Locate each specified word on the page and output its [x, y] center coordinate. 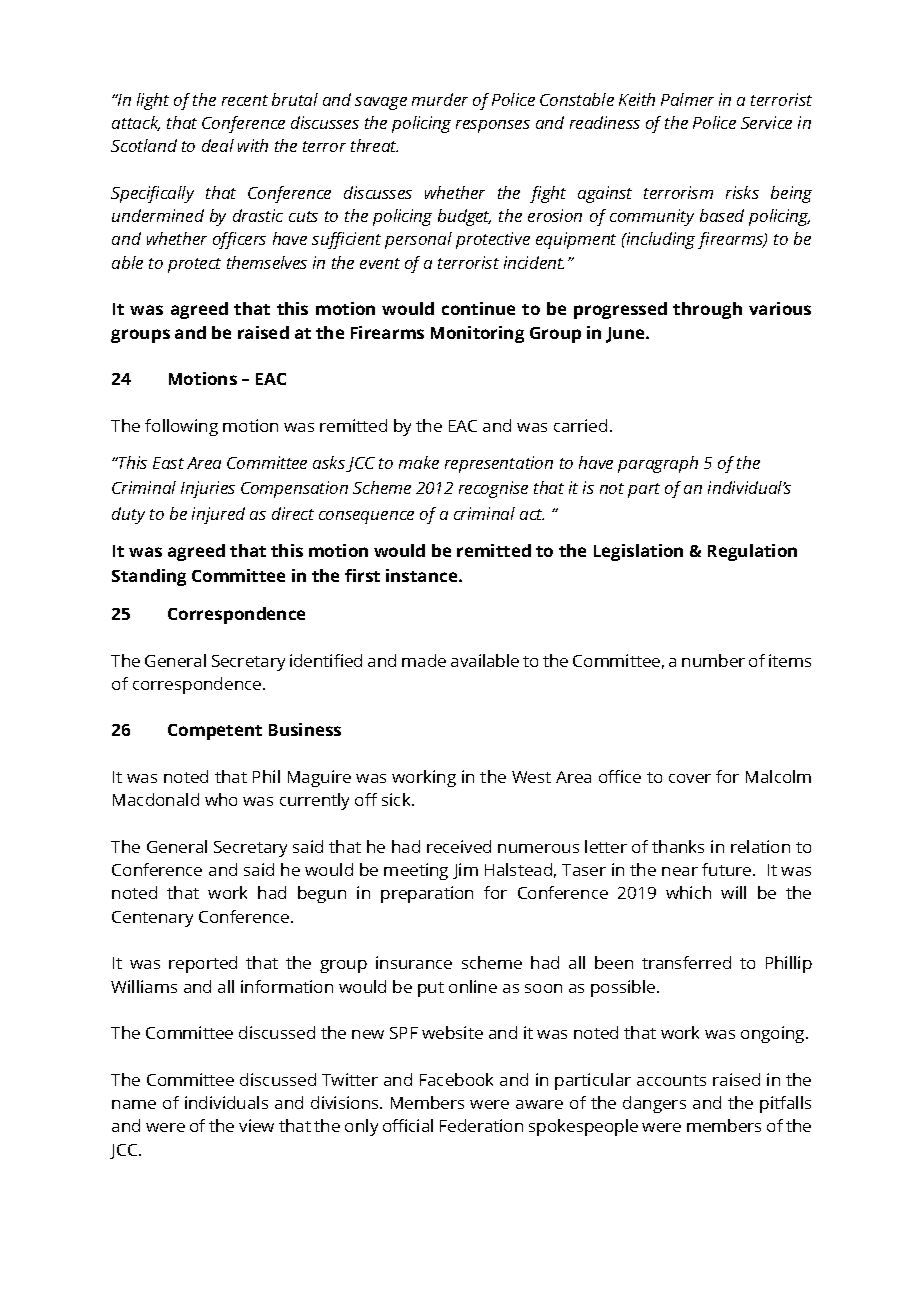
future [728, 869]
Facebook [456, 1079]
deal [218, 145]
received [459, 846]
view [256, 1125]
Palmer [687, 99]
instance [423, 575]
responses [493, 126]
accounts [671, 1080]
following [181, 427]
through [707, 310]
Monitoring [477, 334]
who [221, 799]
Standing [149, 577]
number [713, 660]
